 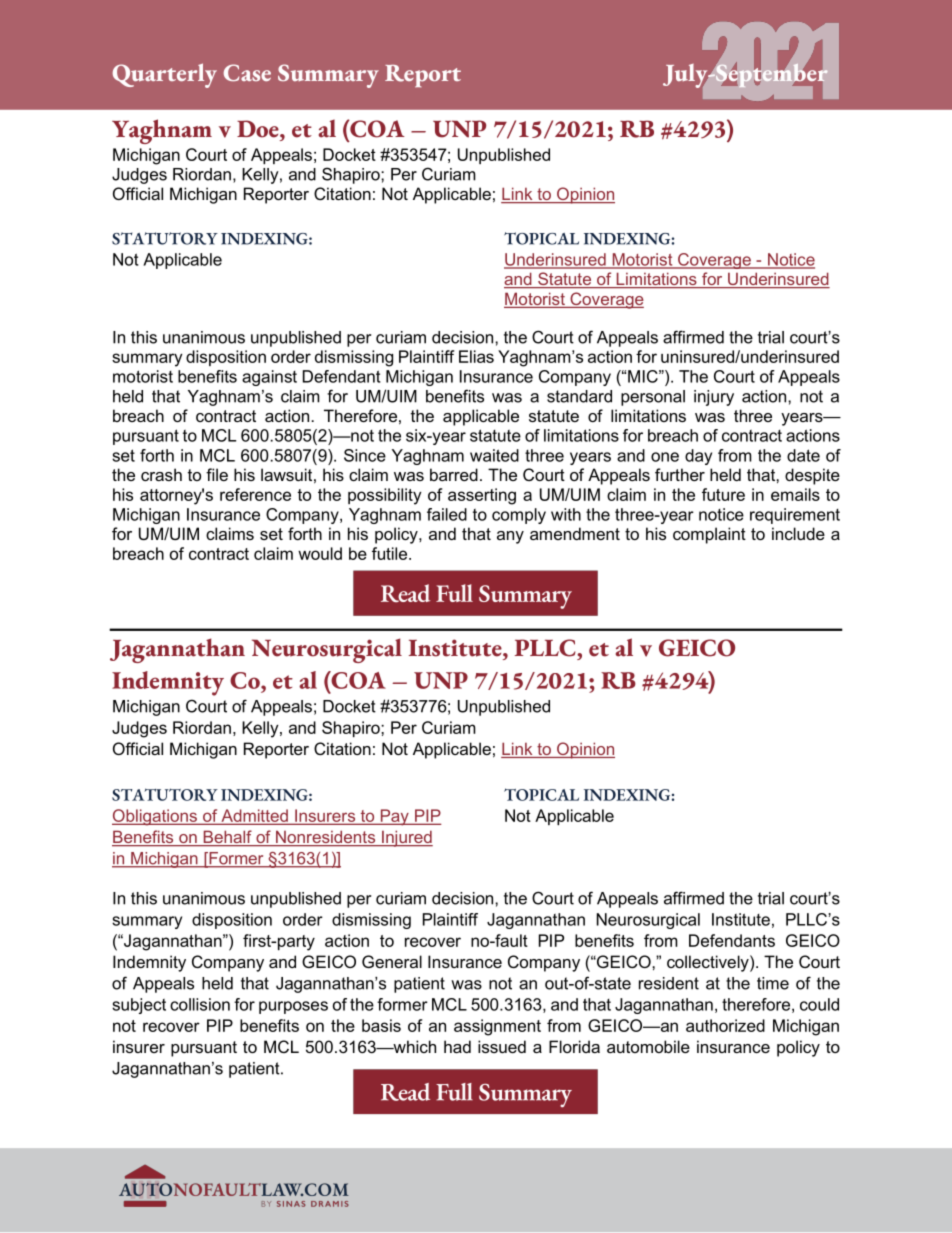 I want to click on Elias, so click(x=476, y=356).
